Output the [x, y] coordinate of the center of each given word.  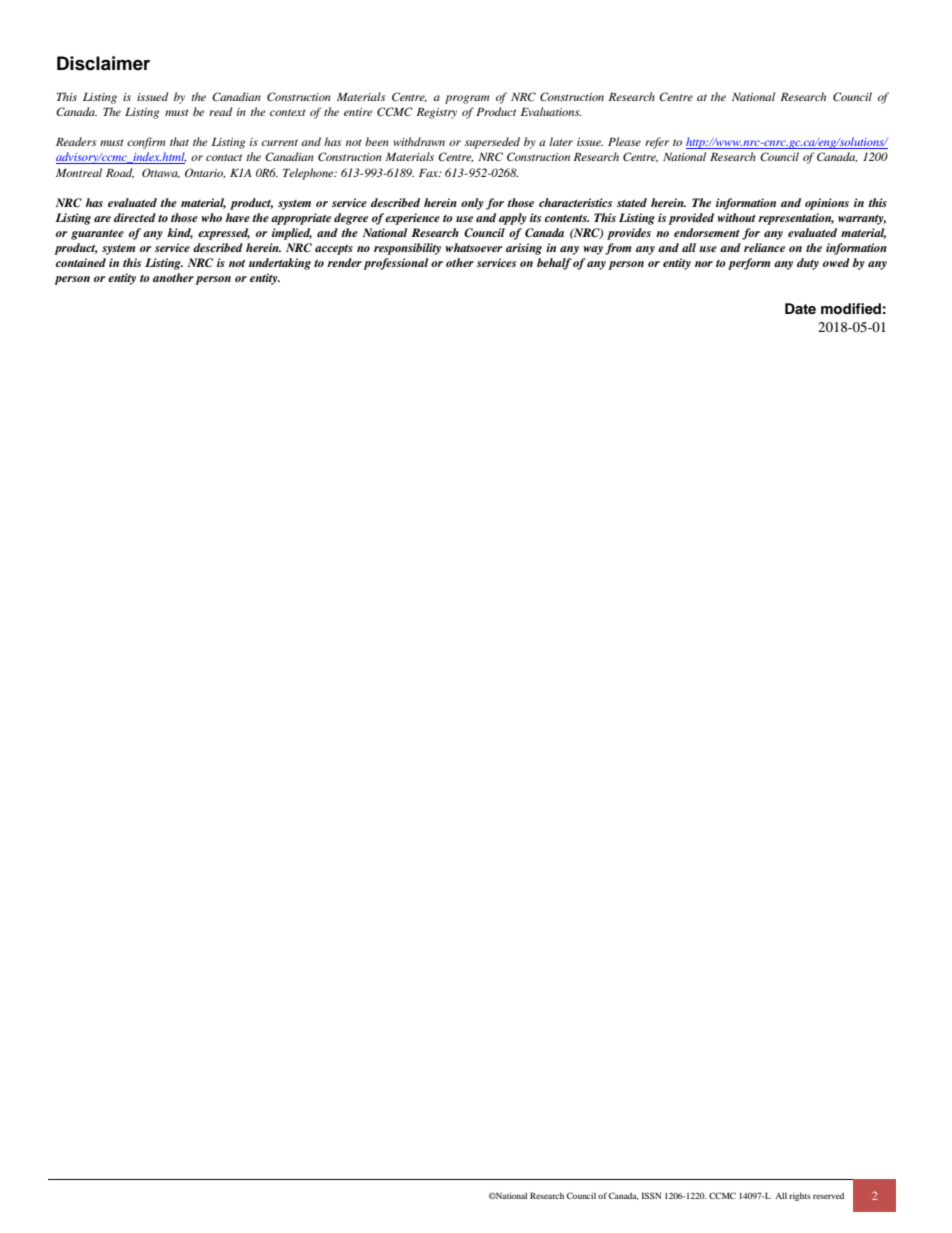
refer [657, 143]
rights [800, 1197]
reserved [828, 1196]
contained [81, 262]
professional [396, 264]
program [467, 99]
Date [800, 308]
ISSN [651, 1195]
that [179, 141]
